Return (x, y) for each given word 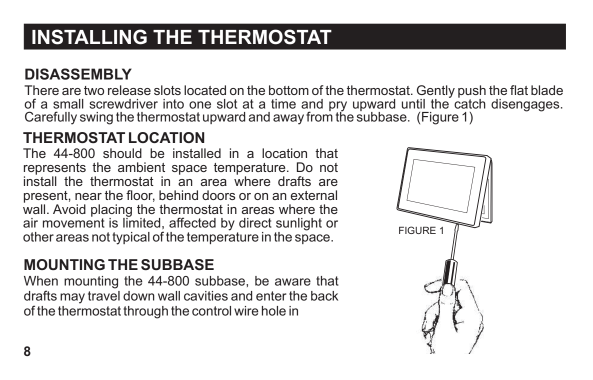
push (472, 92)
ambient (141, 167)
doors (218, 195)
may (72, 298)
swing (96, 118)
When (41, 281)
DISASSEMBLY (78, 74)
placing (111, 211)
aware (293, 282)
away (288, 119)
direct (255, 223)
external (314, 195)
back (324, 296)
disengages (526, 105)
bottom (289, 90)
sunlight (298, 225)
